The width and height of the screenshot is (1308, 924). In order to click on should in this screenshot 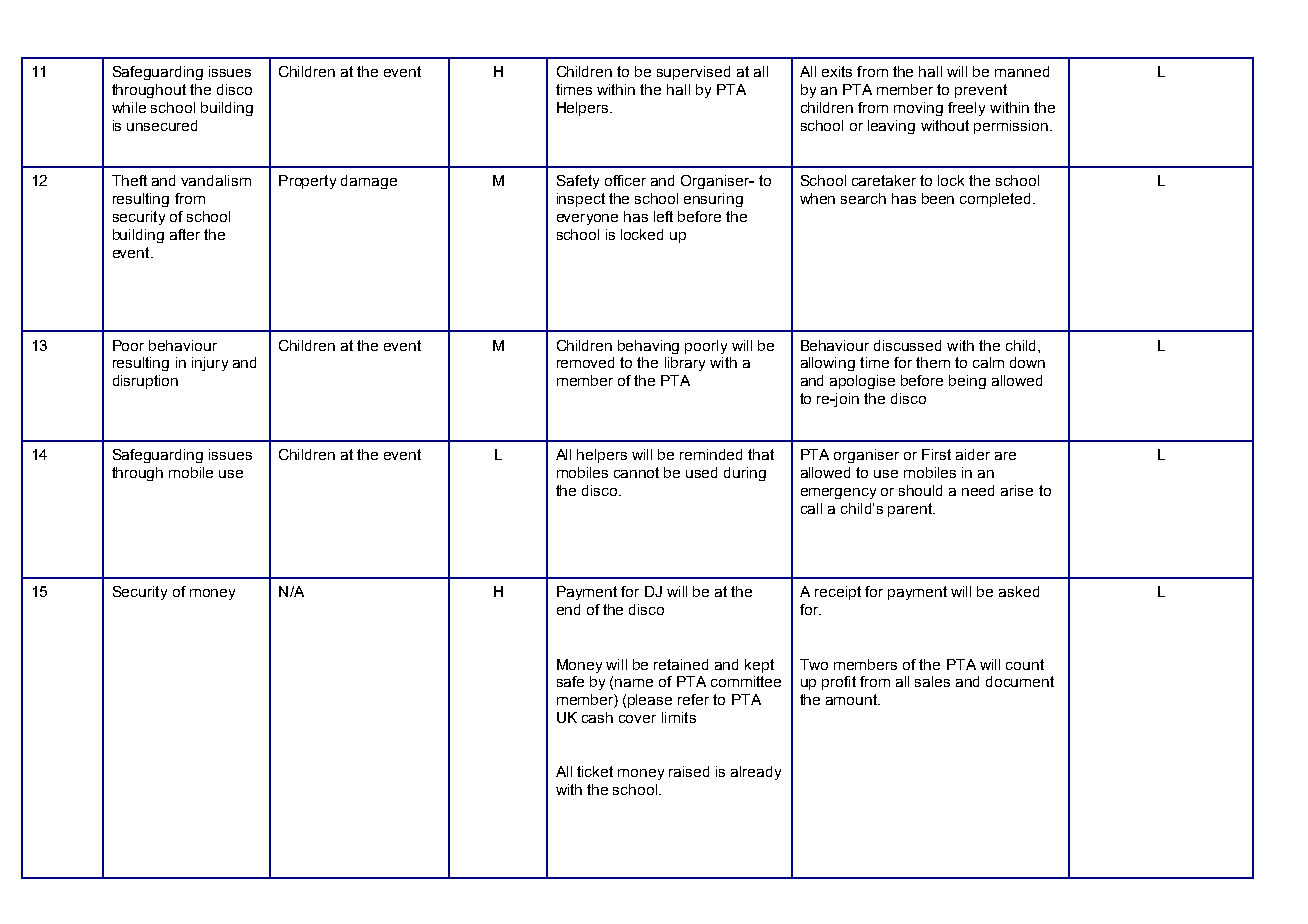, I will do `click(920, 490)`.
